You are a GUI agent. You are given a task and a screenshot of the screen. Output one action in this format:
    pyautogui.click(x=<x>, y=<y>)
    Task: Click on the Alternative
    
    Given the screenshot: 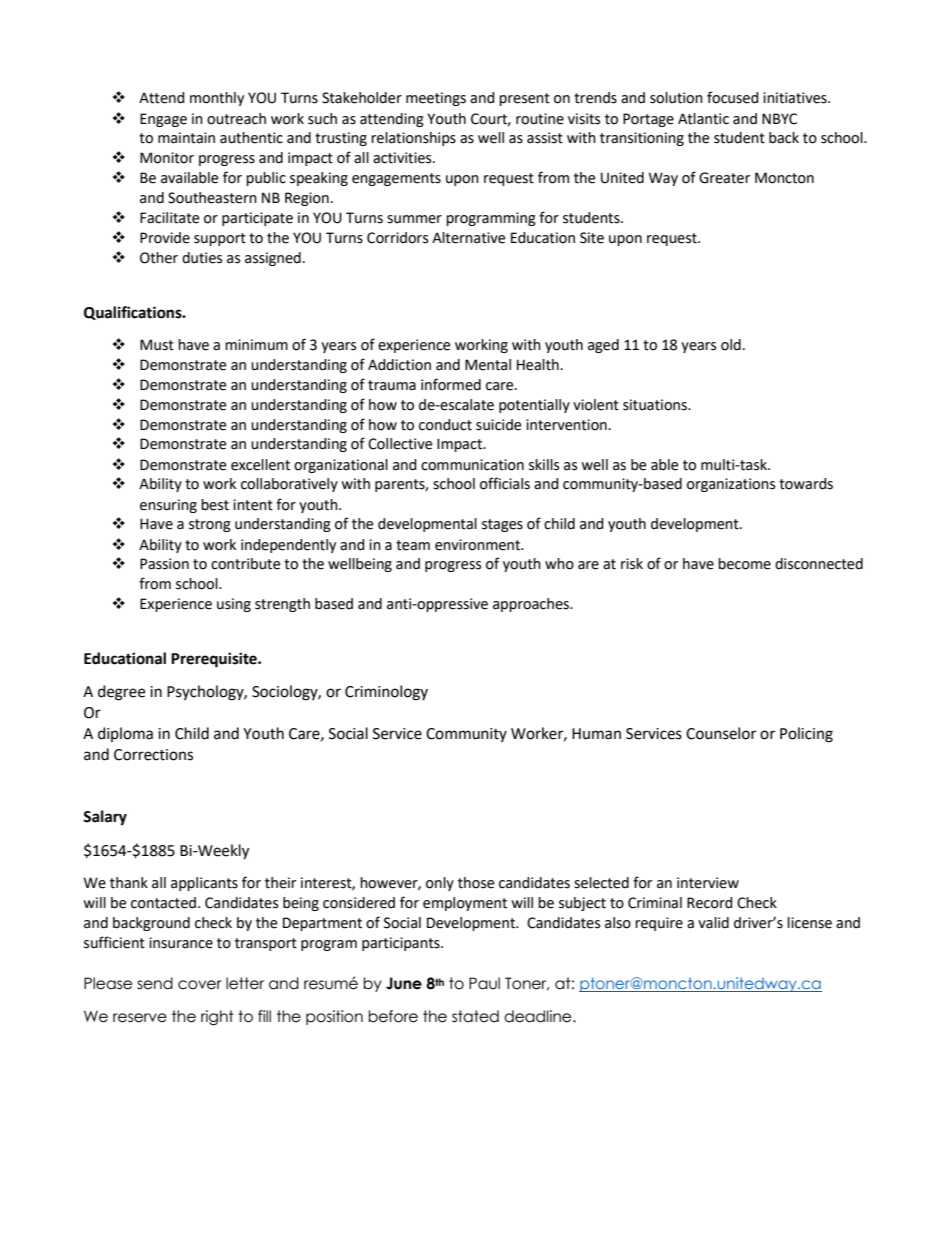 What is the action you would take?
    pyautogui.click(x=468, y=238)
